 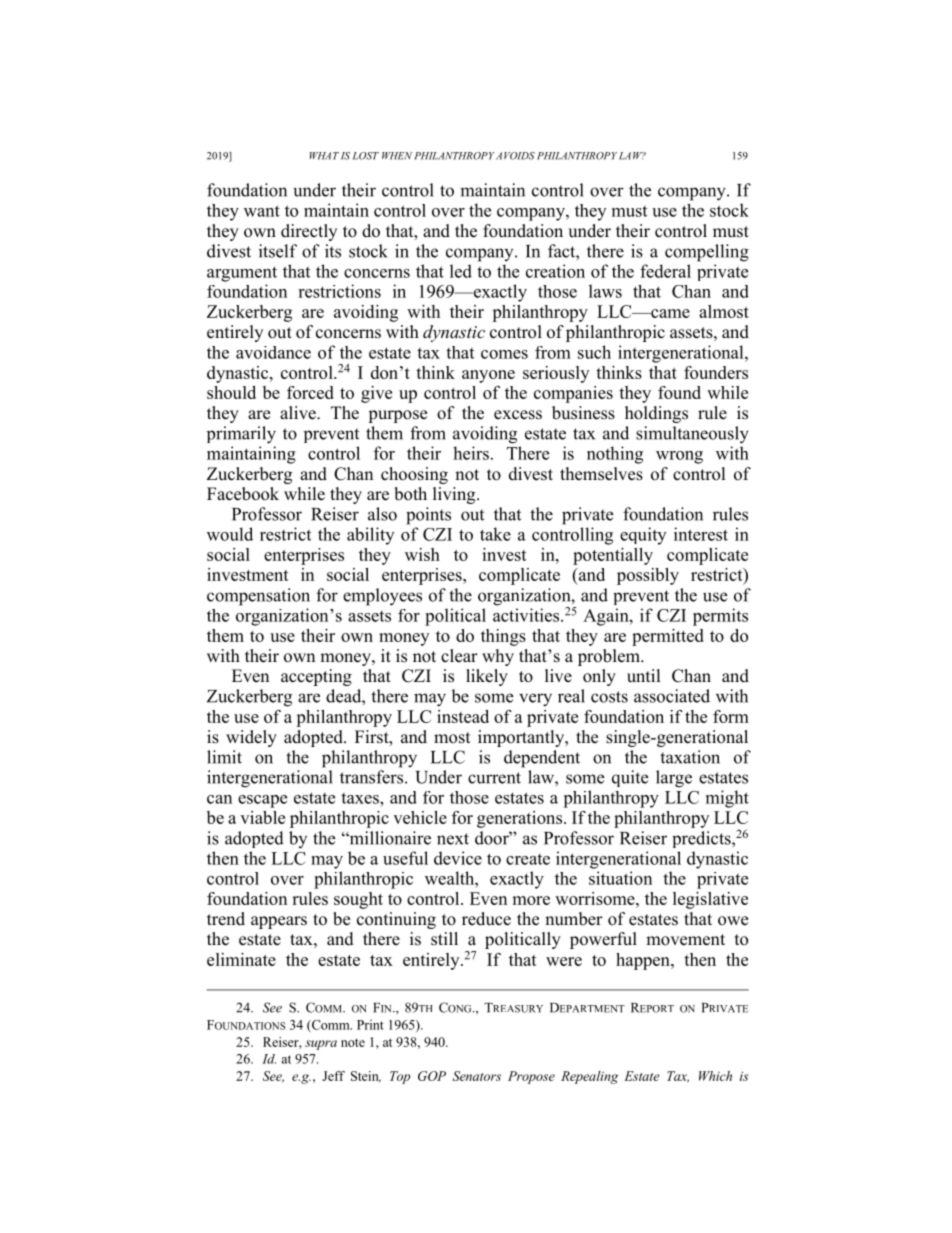 What do you see at coordinates (707, 253) in the image?
I see `compelling` at bounding box center [707, 253].
